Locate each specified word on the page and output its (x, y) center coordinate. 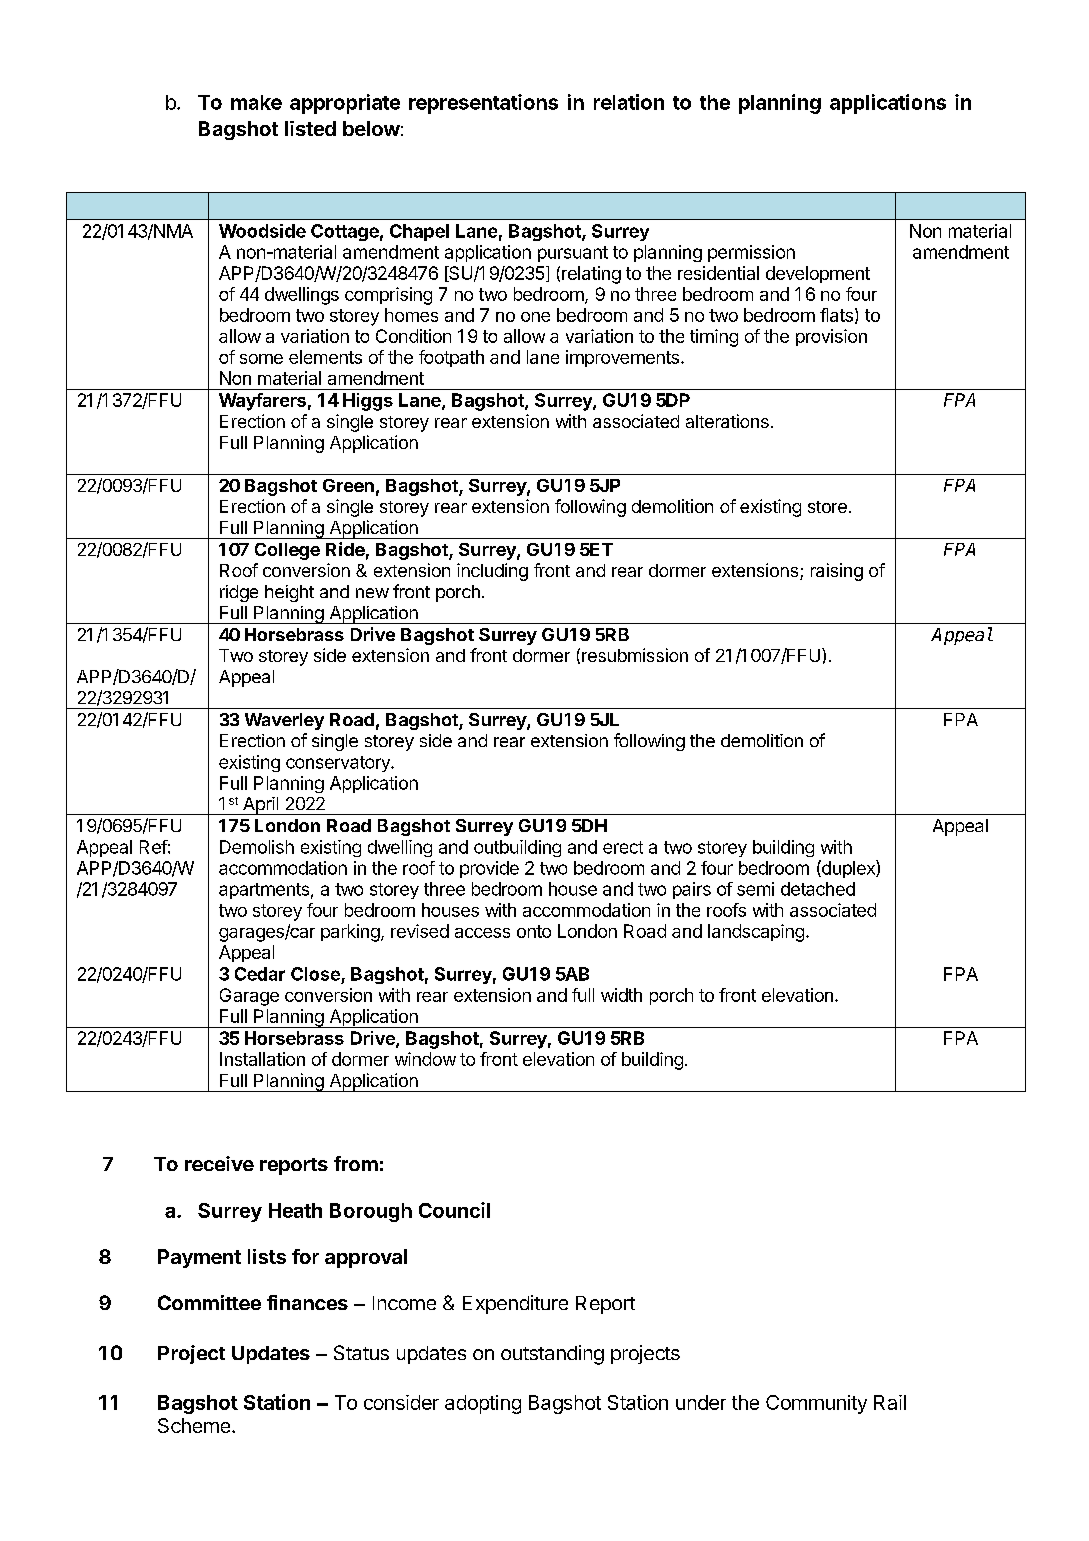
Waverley (284, 721)
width (621, 995)
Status (361, 1352)
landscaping (756, 933)
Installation (262, 1059)
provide (489, 869)
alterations (727, 421)
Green (348, 485)
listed (310, 128)
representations (483, 104)
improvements (622, 358)
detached (818, 889)
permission (751, 253)
